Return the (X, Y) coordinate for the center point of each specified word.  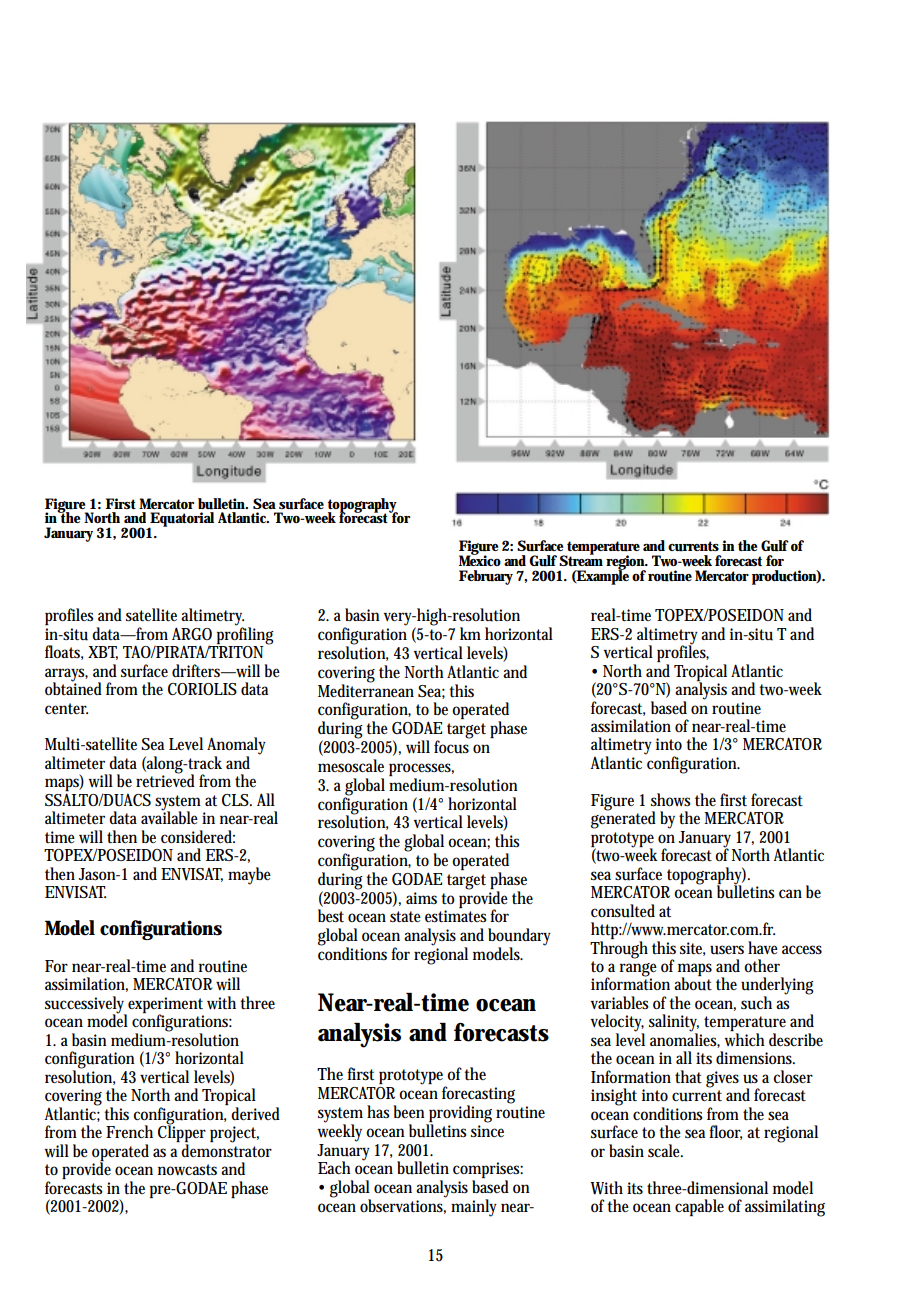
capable (699, 1207)
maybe (249, 876)
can (790, 893)
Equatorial (181, 521)
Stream (581, 559)
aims (421, 898)
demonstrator (226, 1150)
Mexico (480, 559)
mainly (474, 1208)
